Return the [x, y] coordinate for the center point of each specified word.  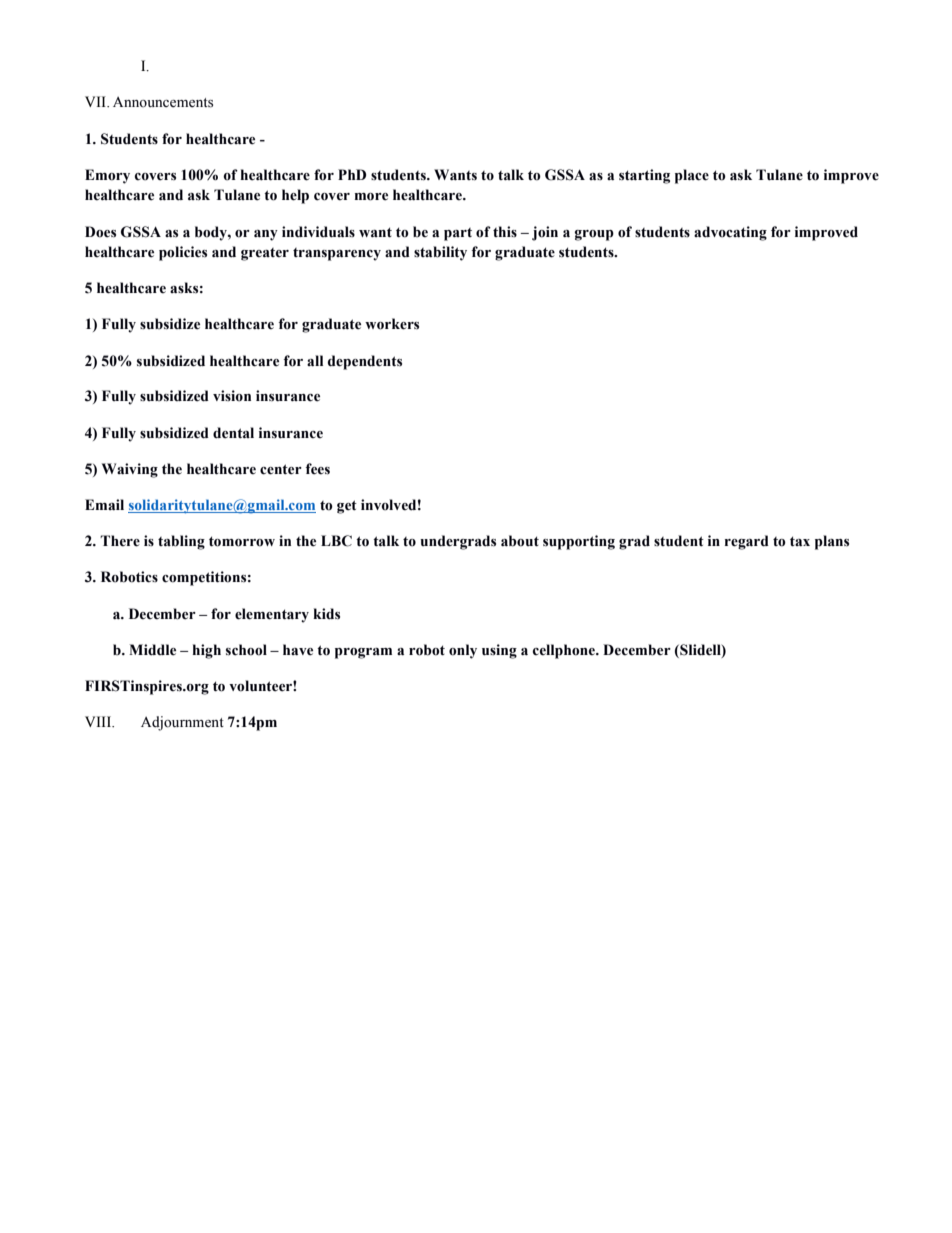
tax [800, 541]
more [371, 197]
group [594, 235]
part [458, 234]
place [692, 176]
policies [183, 253]
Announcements [163, 102]
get [347, 507]
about [520, 541]
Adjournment [182, 723]
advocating [730, 233]
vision [232, 396]
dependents [365, 362]
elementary [272, 615]
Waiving [130, 470]
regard [747, 542]
